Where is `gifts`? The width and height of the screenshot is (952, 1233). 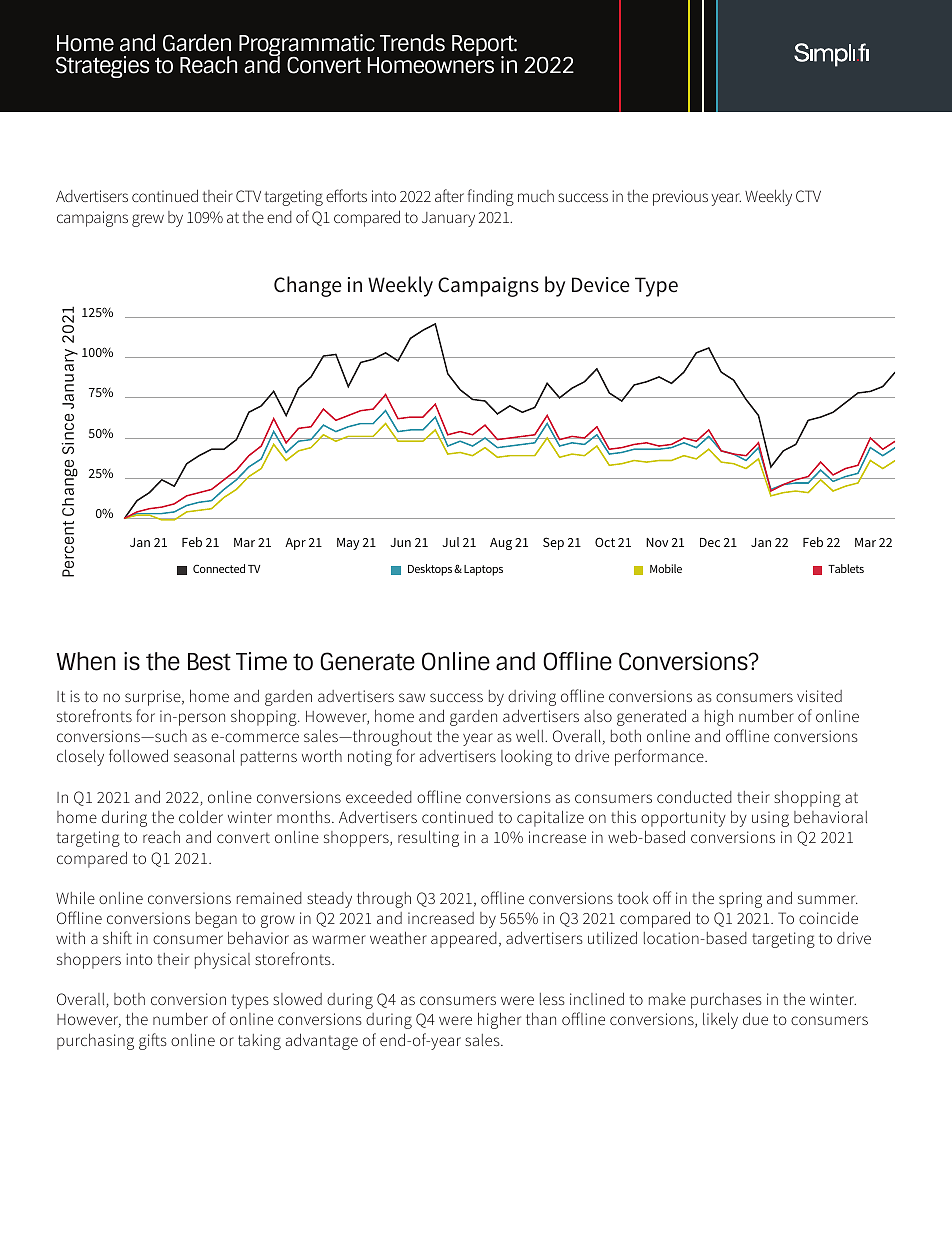 gifts is located at coordinates (153, 1041).
